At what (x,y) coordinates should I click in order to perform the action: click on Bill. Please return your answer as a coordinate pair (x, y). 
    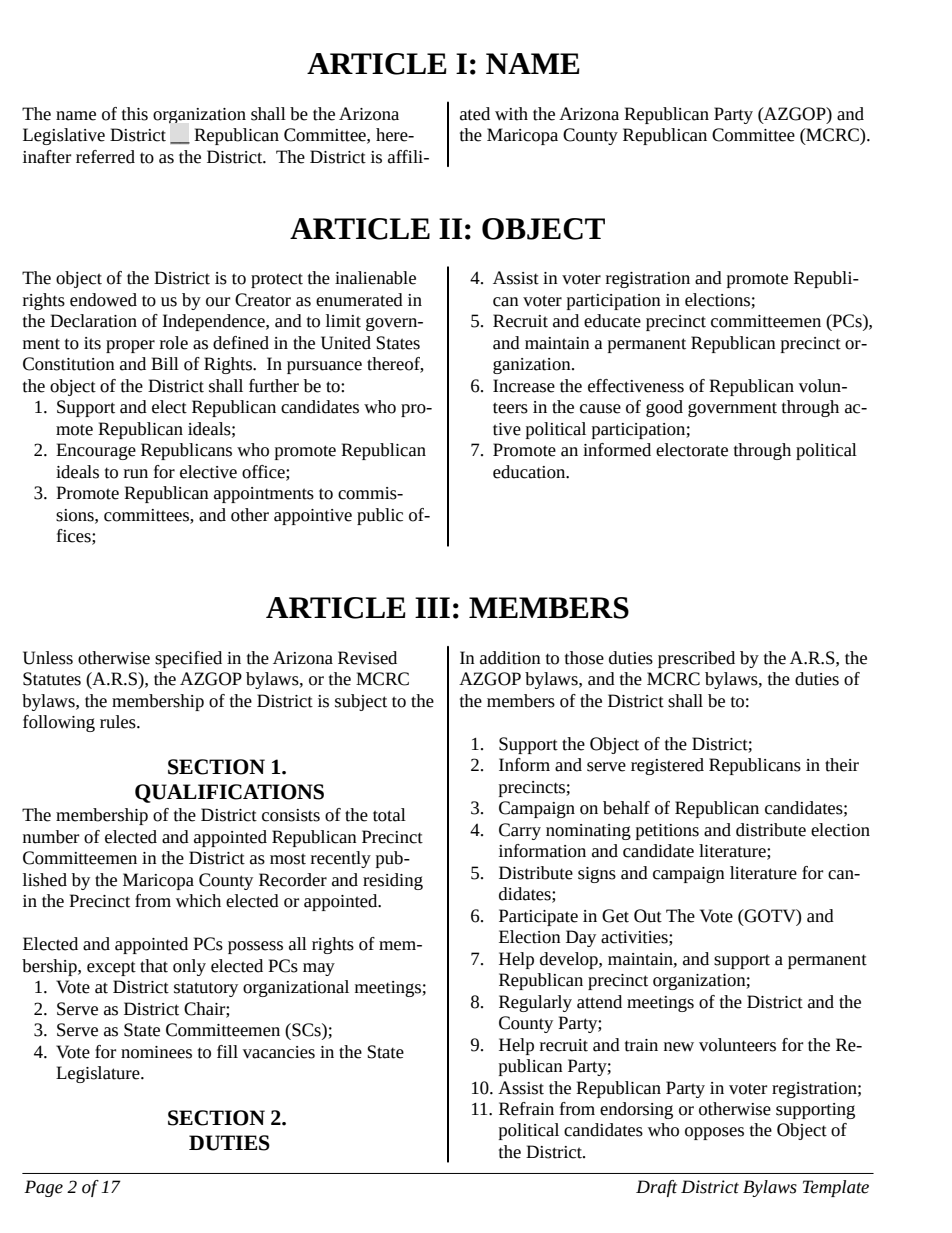
    Looking at the image, I should click on (165, 363).
